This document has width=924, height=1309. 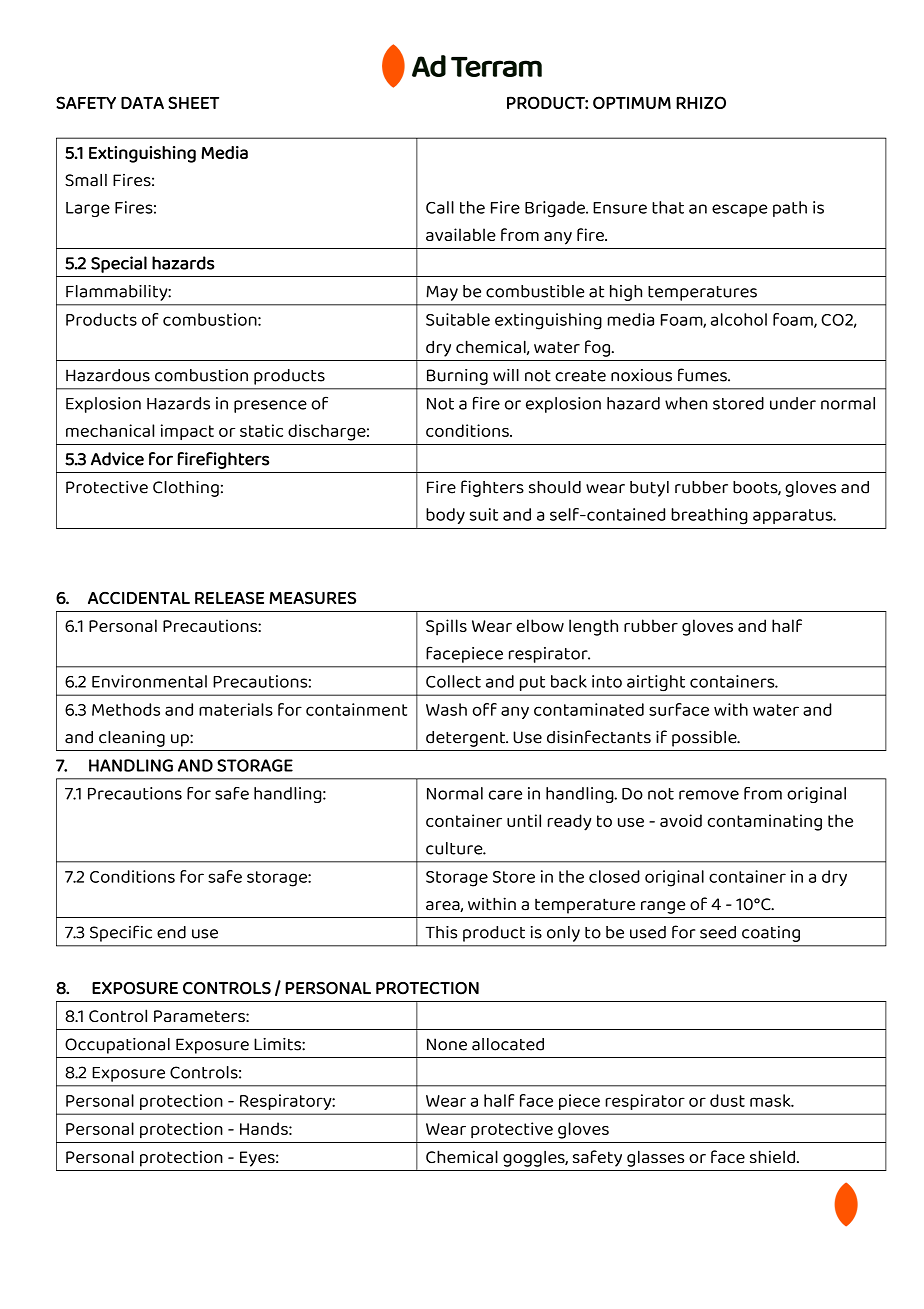 What do you see at coordinates (132, 738) in the document?
I see `cleaning` at bounding box center [132, 738].
